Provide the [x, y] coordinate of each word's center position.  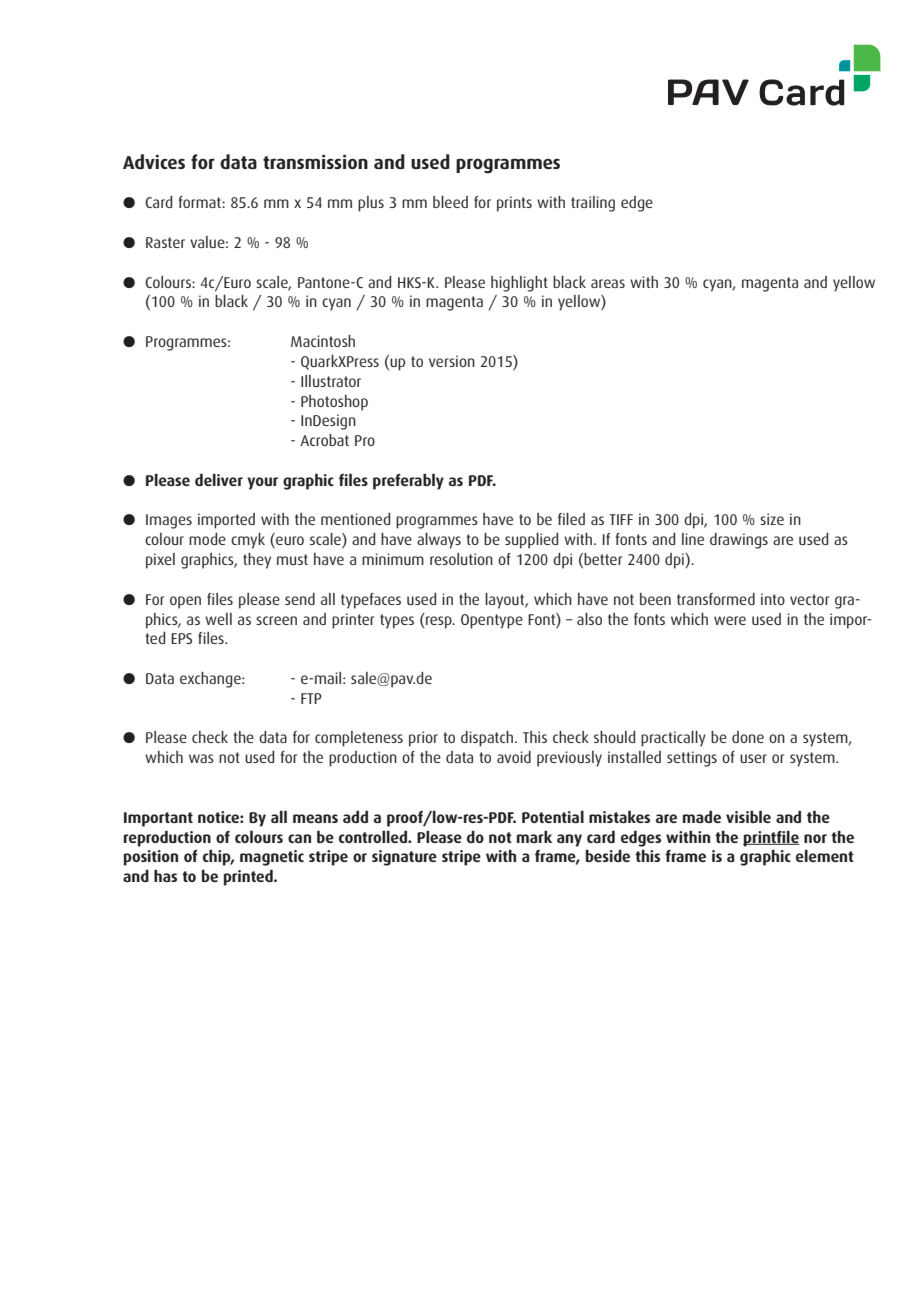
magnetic [272, 858]
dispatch [488, 739]
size [772, 519]
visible [748, 816]
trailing [593, 204]
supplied [531, 541]
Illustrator [331, 381]
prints [514, 204]
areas [608, 283]
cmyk [248, 541]
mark [534, 837]
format [200, 202]
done [748, 737]
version [452, 361]
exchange [211, 680]
